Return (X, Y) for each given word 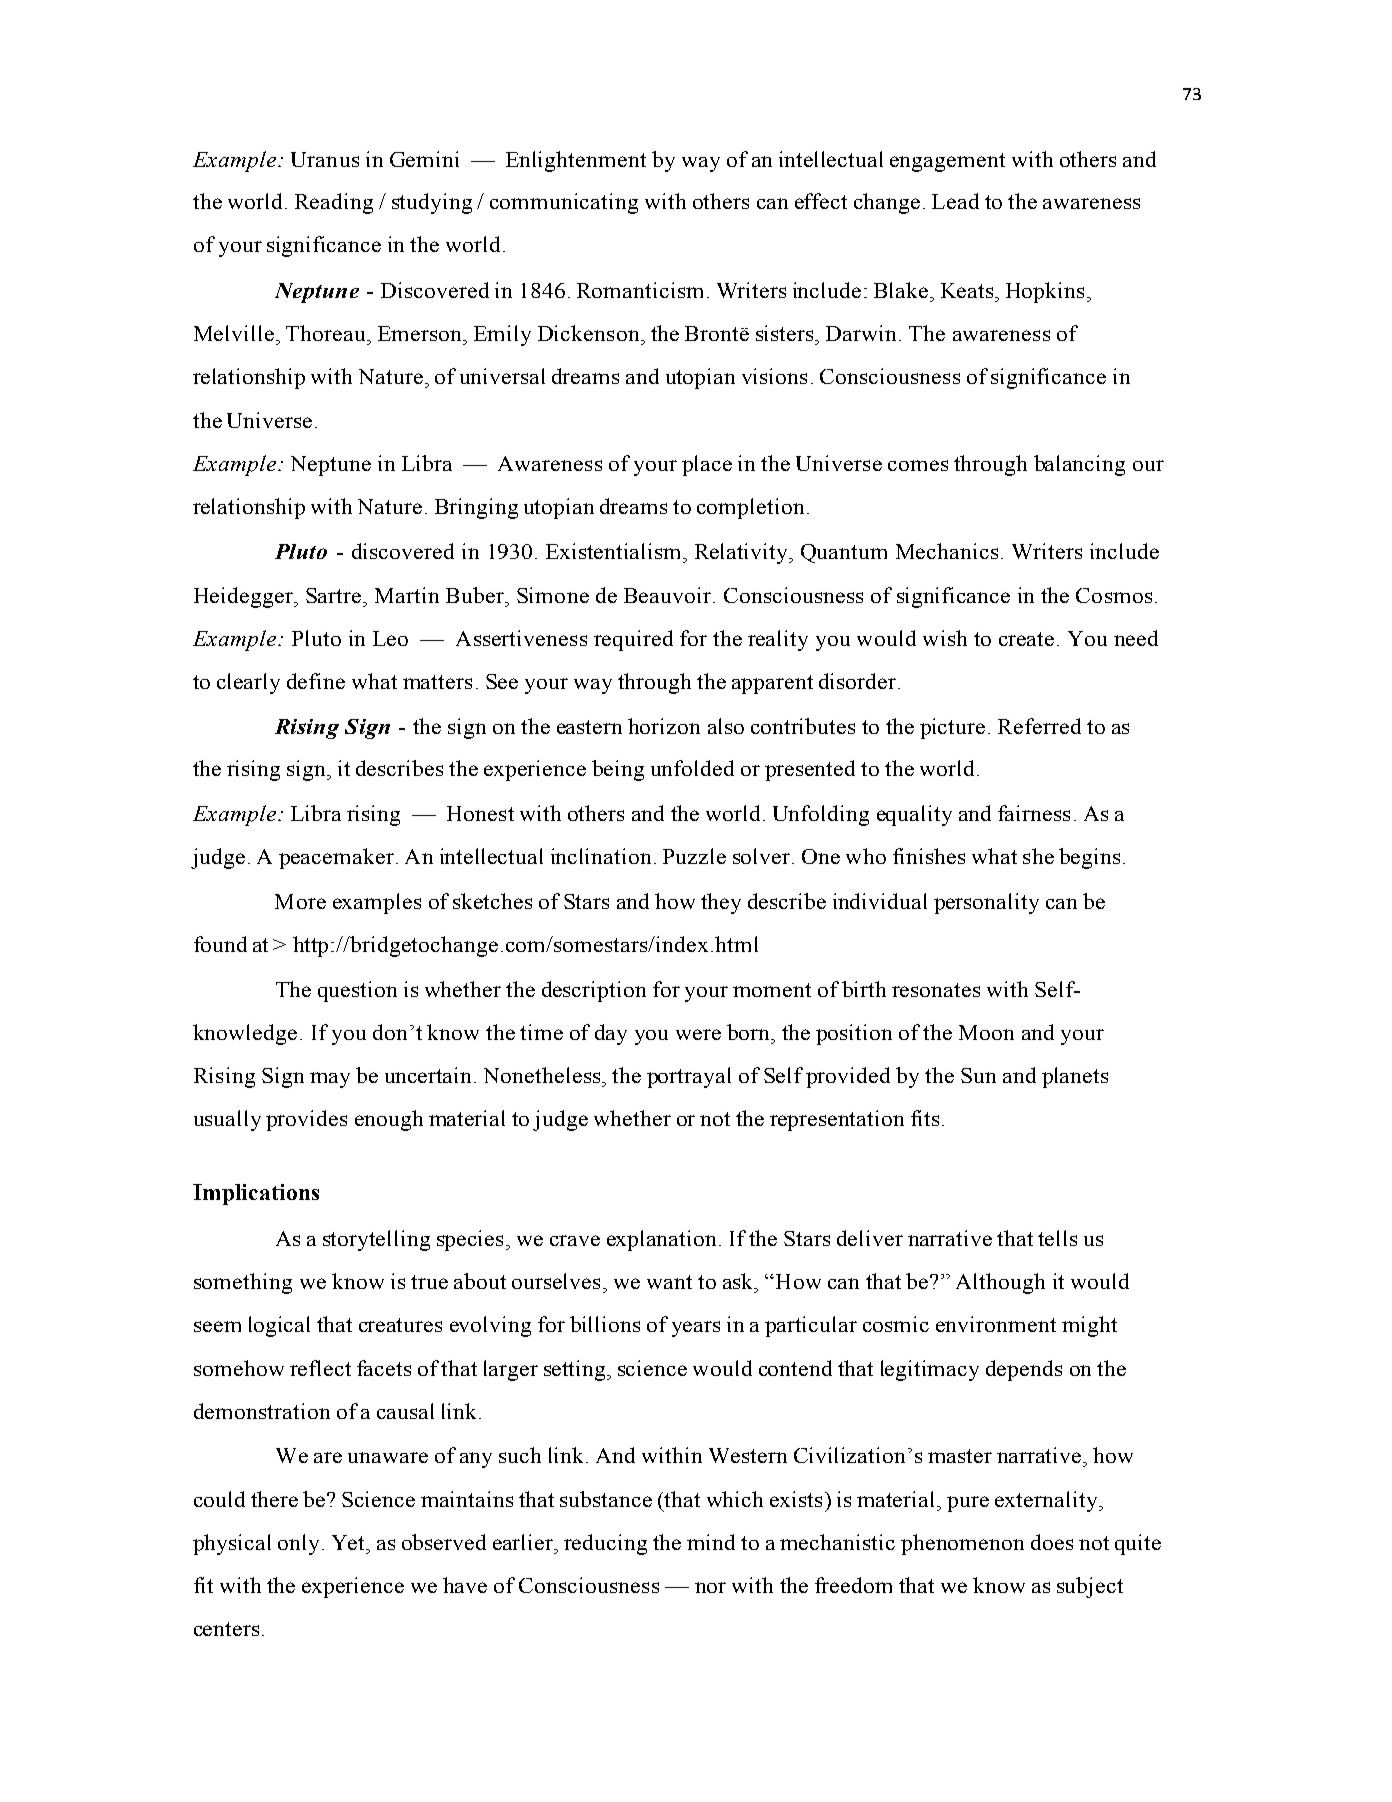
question (357, 991)
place (707, 465)
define (316, 681)
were (698, 1034)
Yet (350, 1542)
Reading (334, 203)
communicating (564, 203)
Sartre (335, 595)
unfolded (692, 768)
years (696, 1329)
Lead (955, 201)
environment (996, 1324)
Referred (1039, 726)
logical (279, 1326)
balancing (1079, 465)
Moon (986, 1032)
